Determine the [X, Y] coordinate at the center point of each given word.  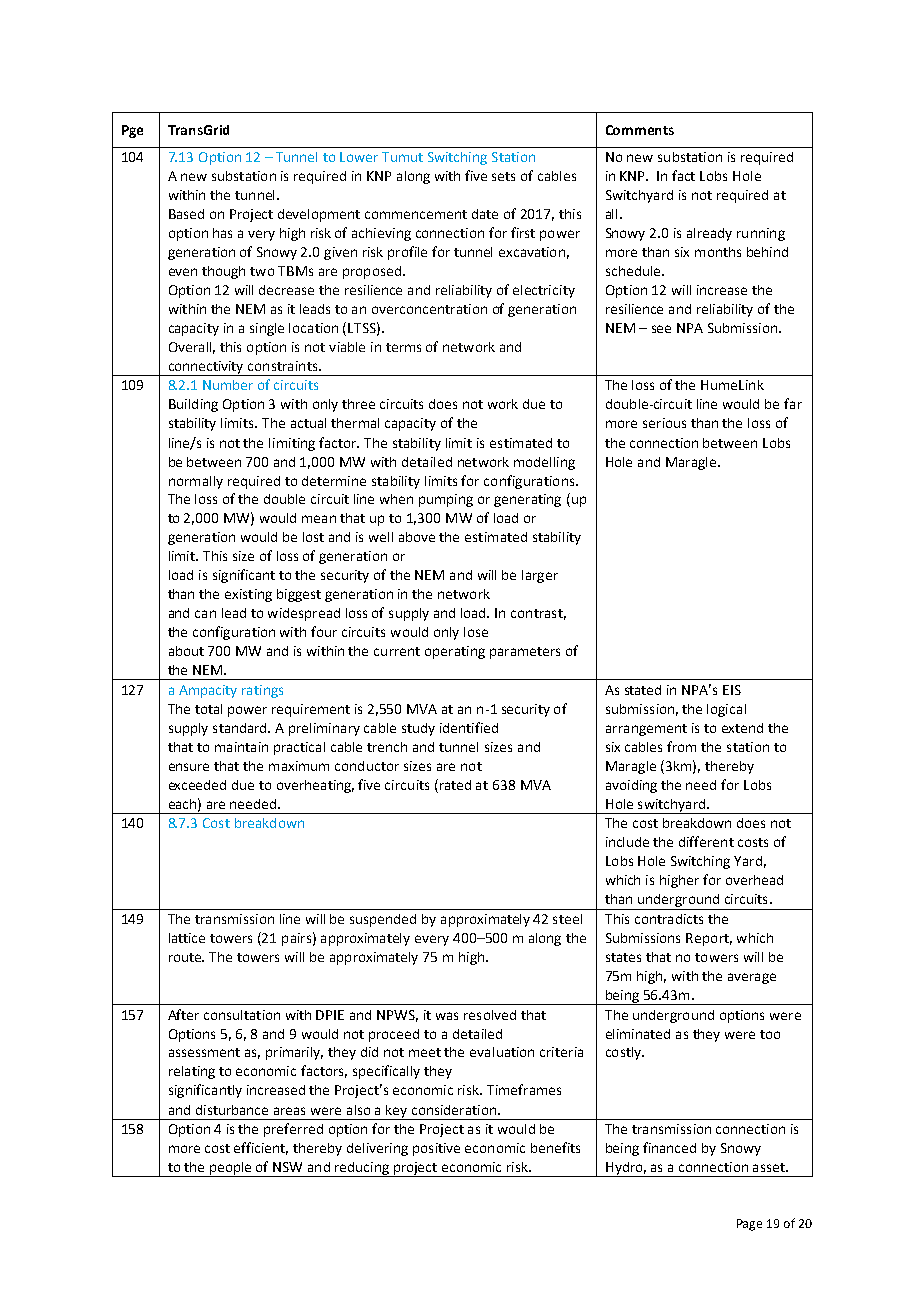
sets [503, 176]
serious [664, 423]
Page [749, 1225]
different [706, 841]
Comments [640, 130]
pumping [446, 500]
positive [436, 1149]
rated [455, 785]
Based [186, 214]
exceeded [197, 785]
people [231, 1169]
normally [196, 482]
